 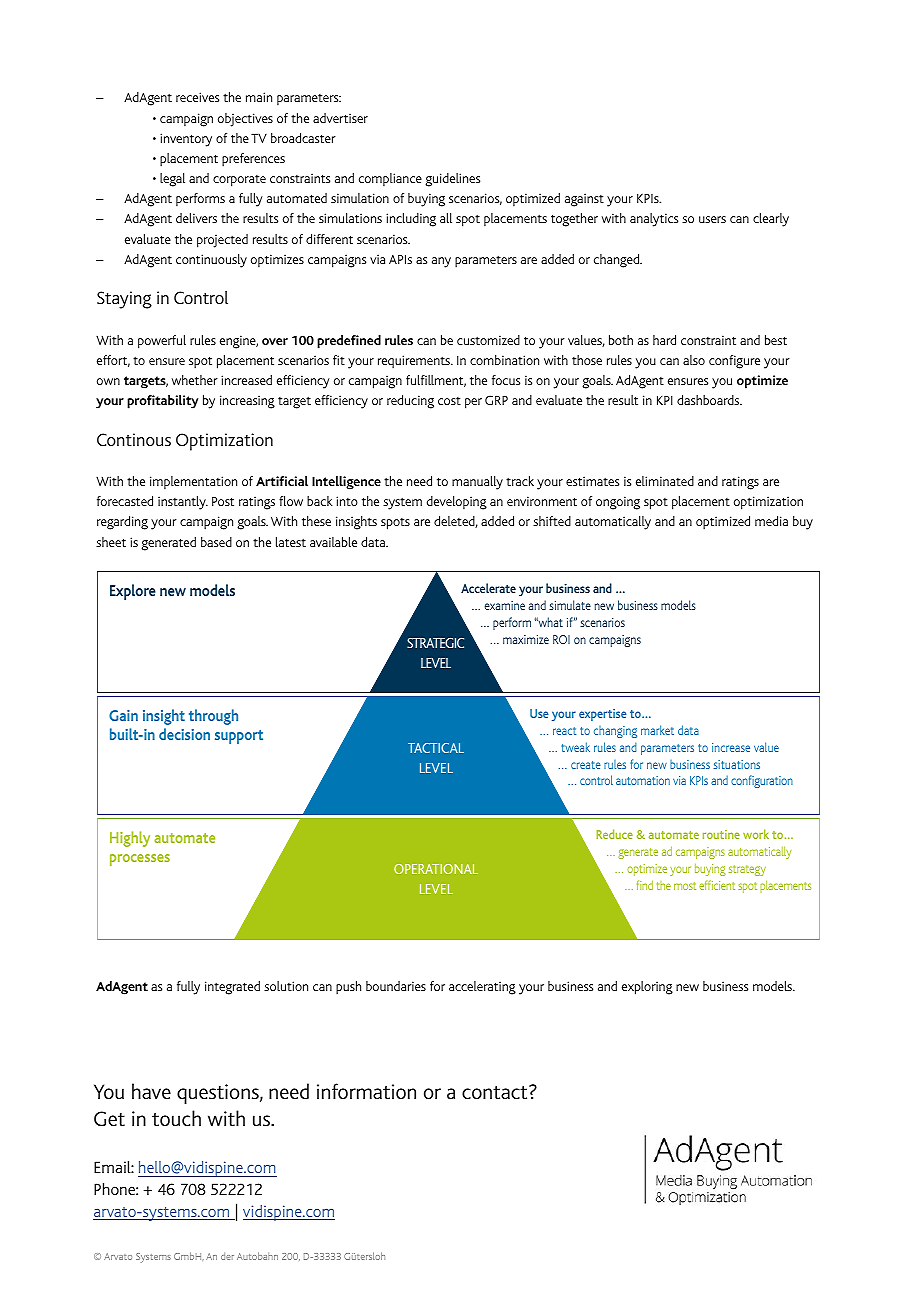 What do you see at coordinates (452, 180) in the screenshot?
I see `guidelines` at bounding box center [452, 180].
